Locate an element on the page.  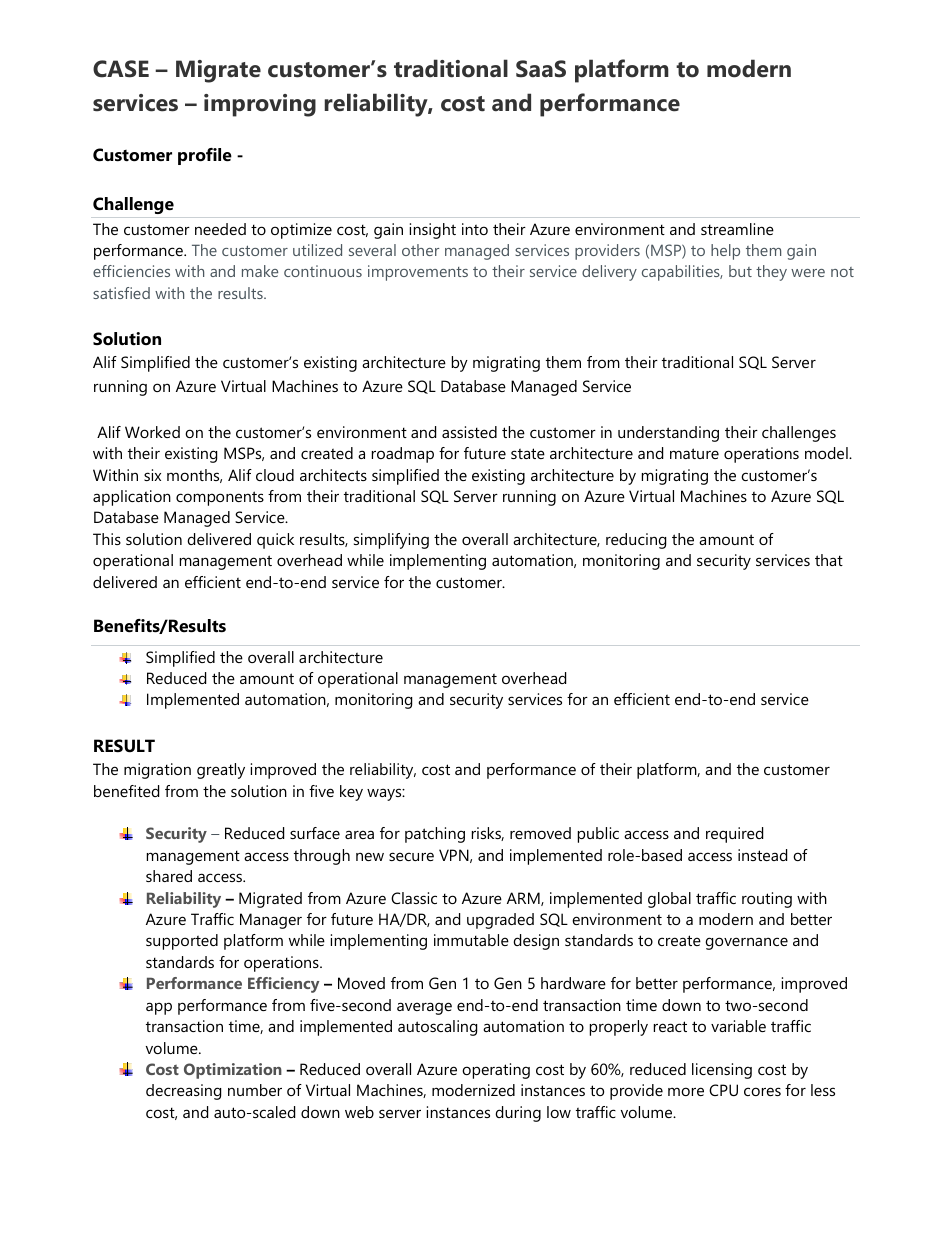
required is located at coordinates (734, 835).
